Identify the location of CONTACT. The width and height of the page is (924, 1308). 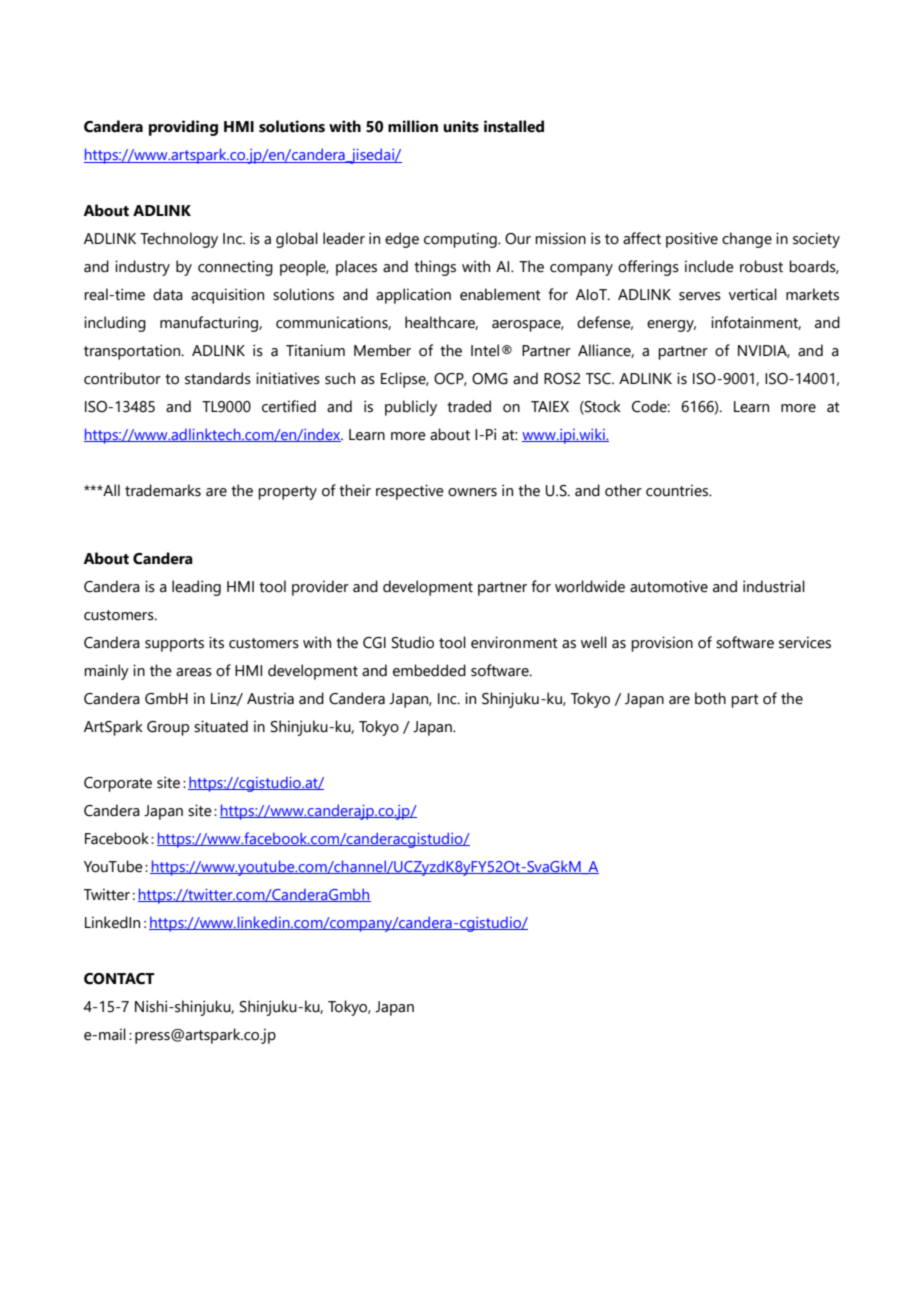
(119, 979).
